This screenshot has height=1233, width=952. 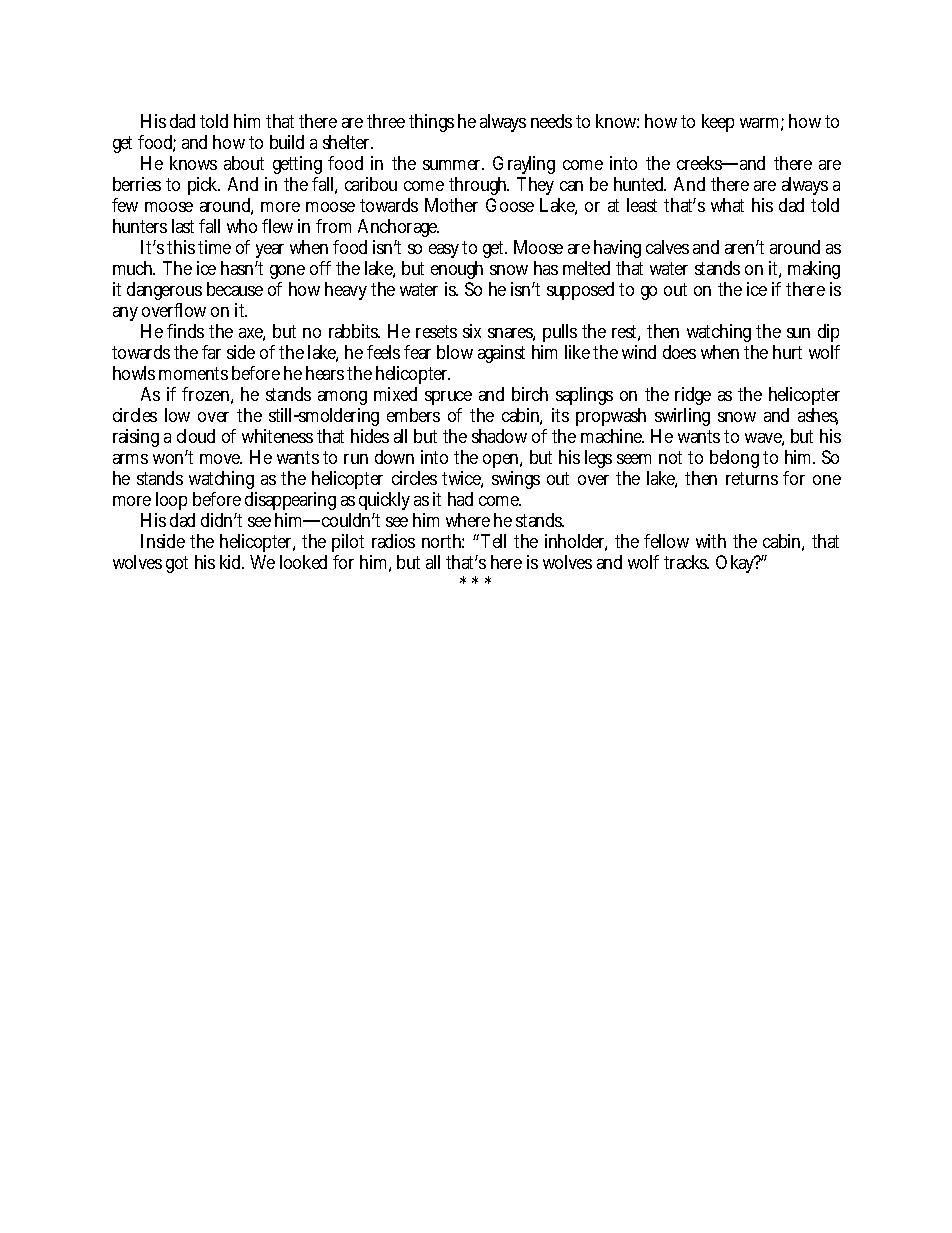 I want to click on frozen, so click(x=205, y=394).
